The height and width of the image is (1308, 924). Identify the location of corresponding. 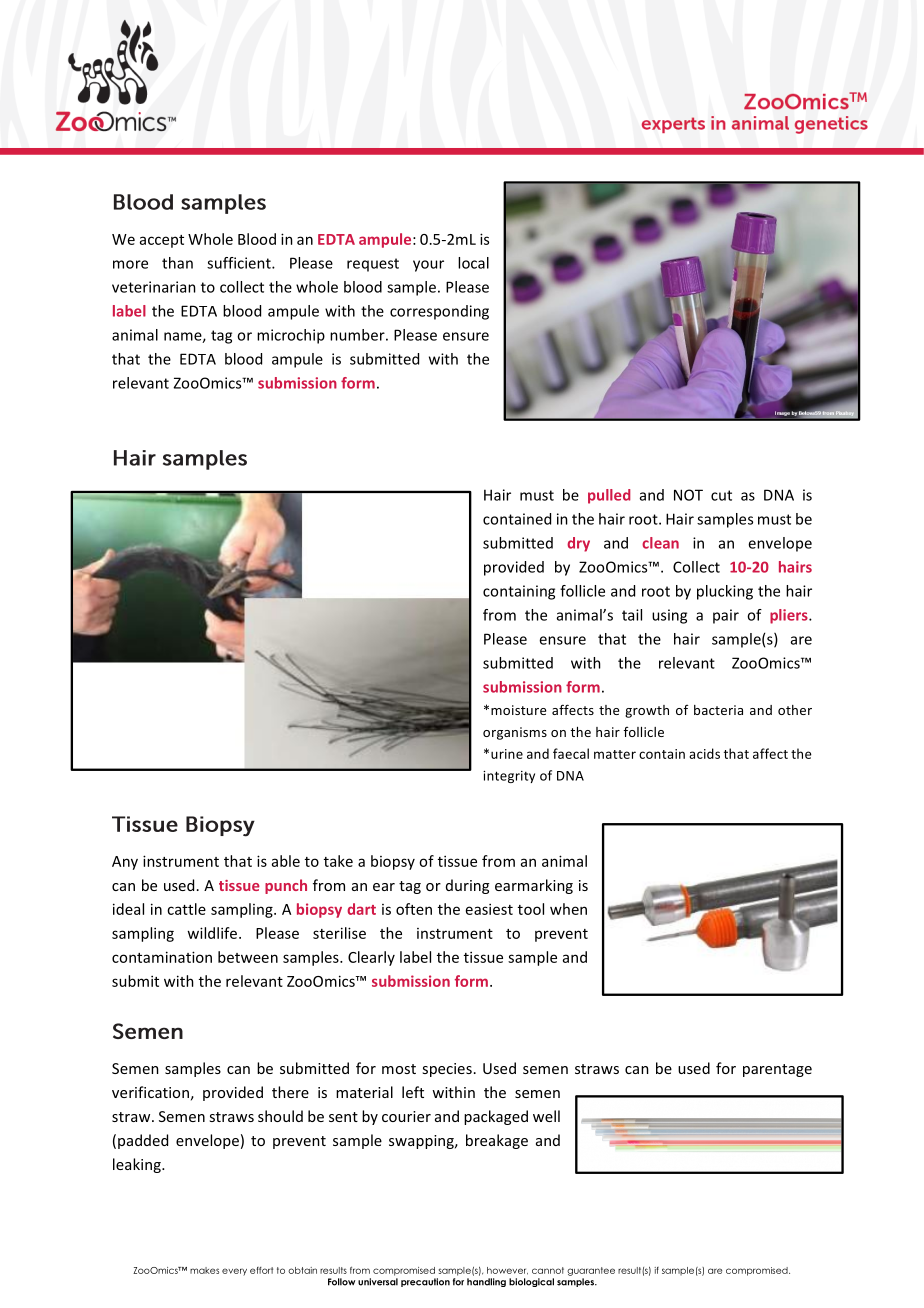
(439, 312).
